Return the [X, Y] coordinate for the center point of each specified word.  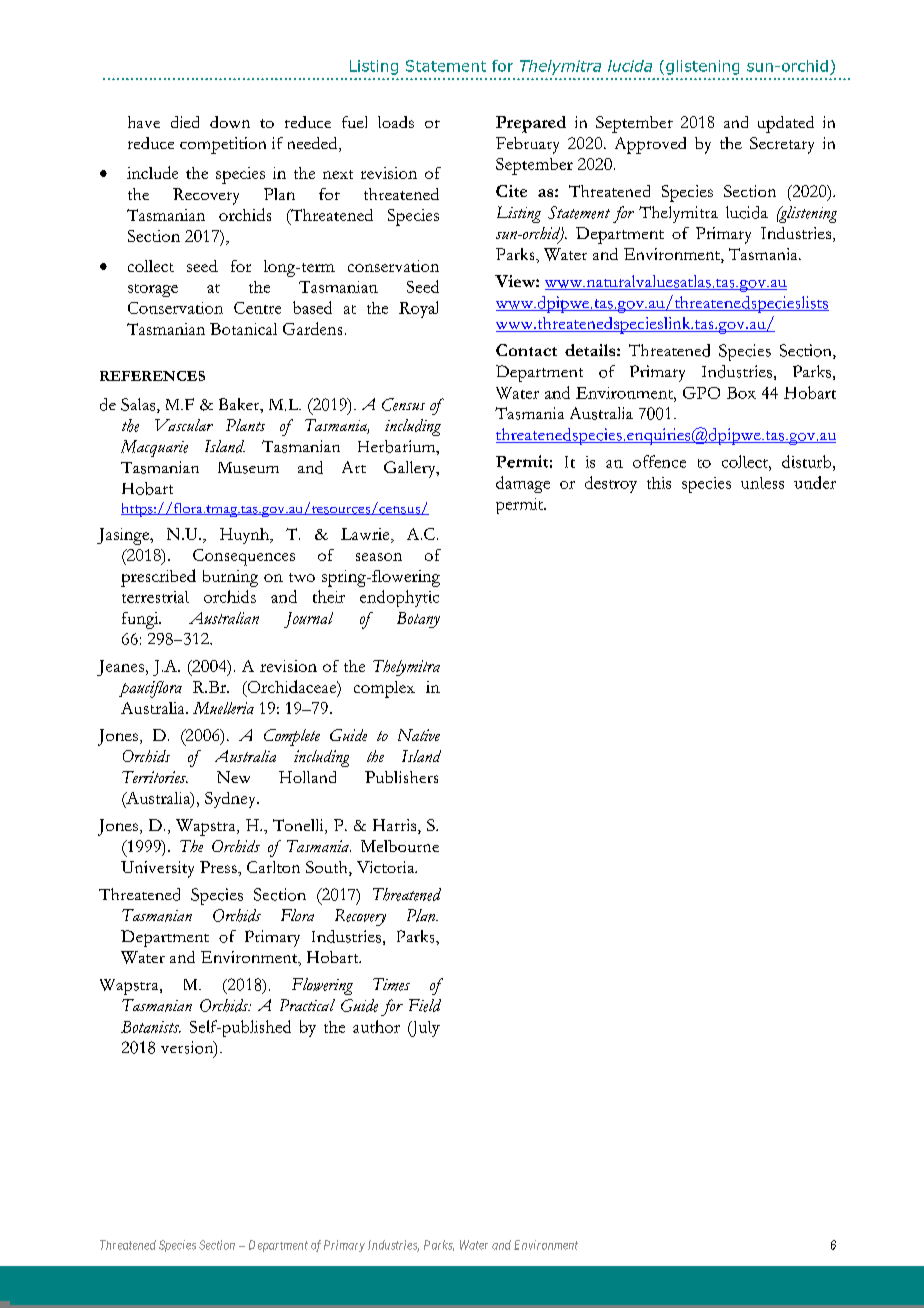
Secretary [782, 145]
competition [223, 145]
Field [425, 1005]
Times [391, 984]
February [527, 145]
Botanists [151, 1027]
